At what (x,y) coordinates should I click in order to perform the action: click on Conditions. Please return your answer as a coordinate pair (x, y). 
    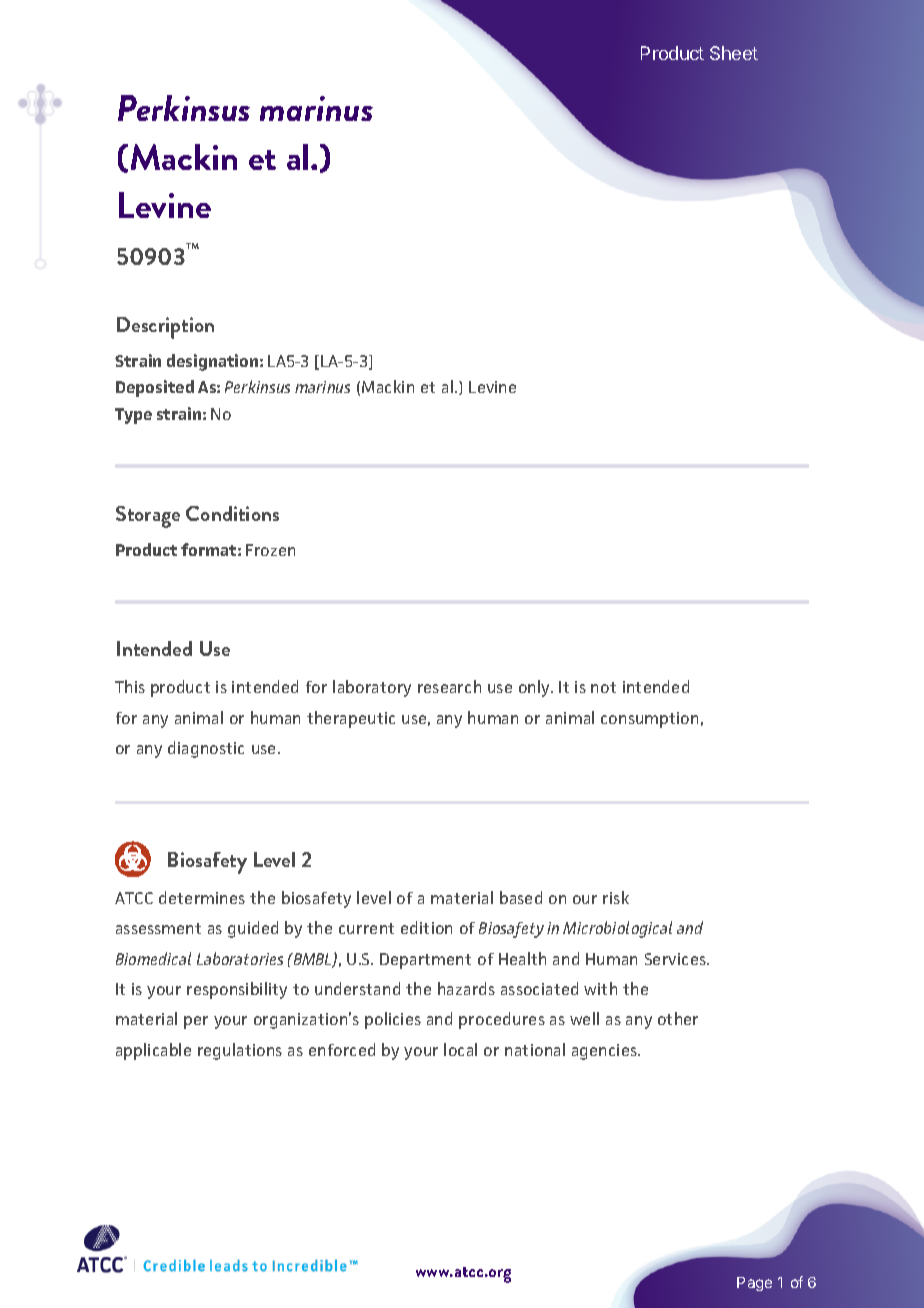
    Looking at the image, I should click on (232, 513).
